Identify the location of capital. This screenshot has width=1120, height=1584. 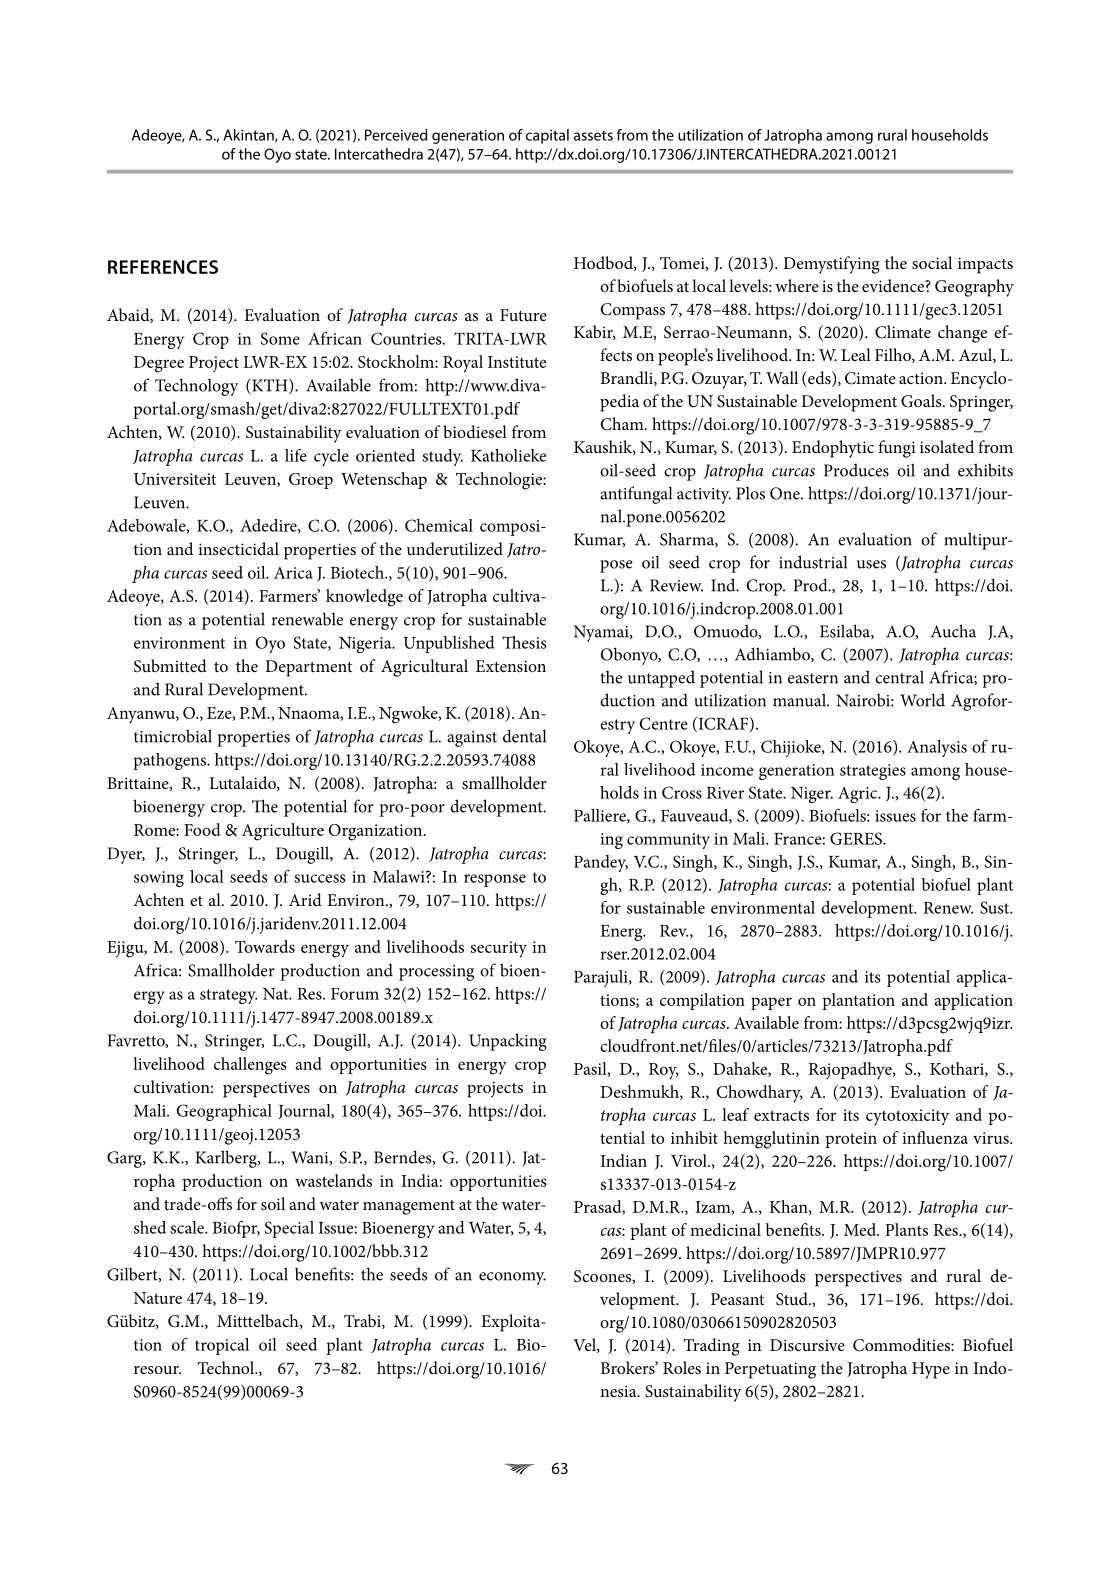
(547, 136).
